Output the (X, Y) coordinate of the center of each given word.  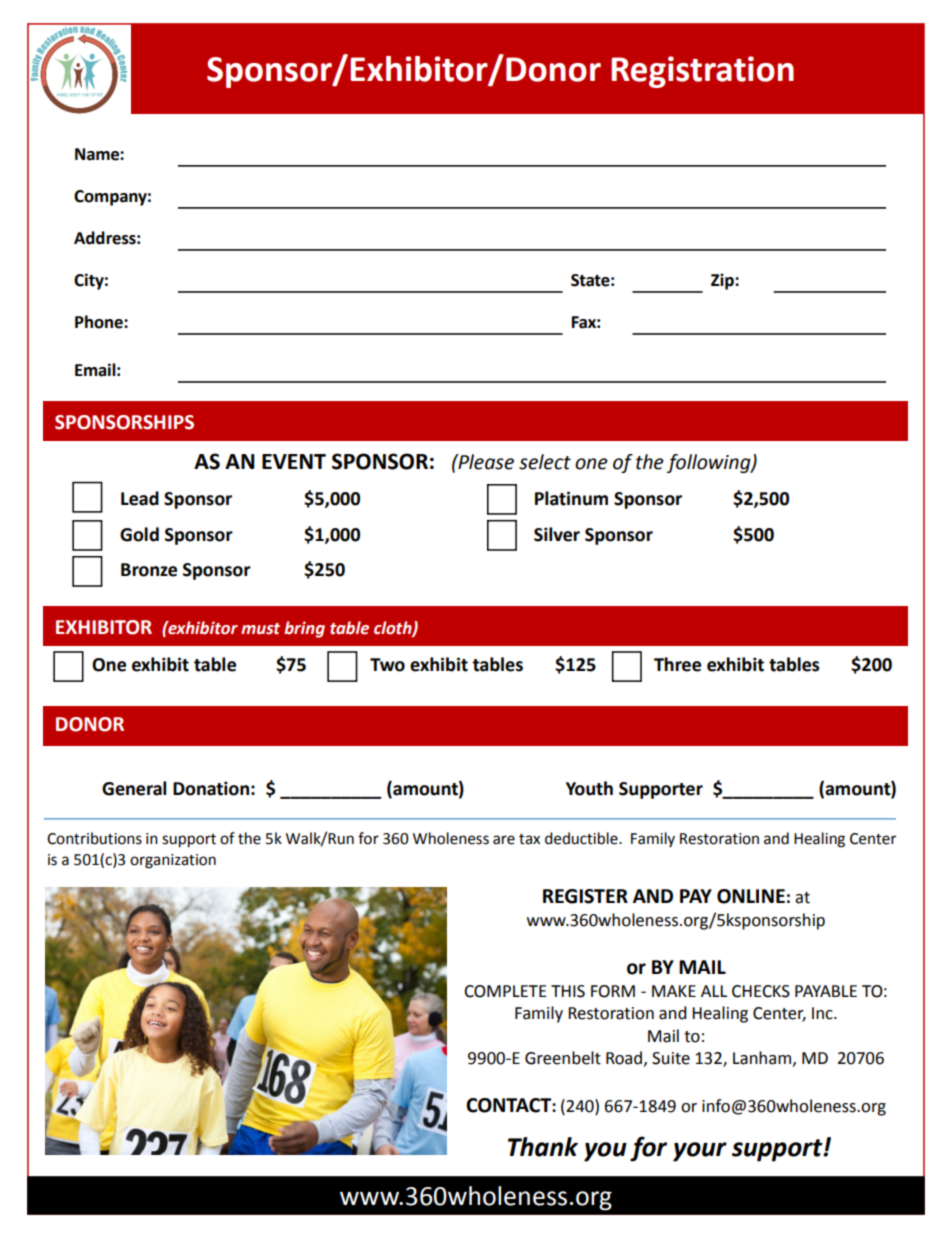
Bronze (149, 570)
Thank (543, 1147)
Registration (702, 72)
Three (677, 664)
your (700, 1152)
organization (173, 861)
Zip (723, 281)
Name (98, 154)
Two (387, 665)
